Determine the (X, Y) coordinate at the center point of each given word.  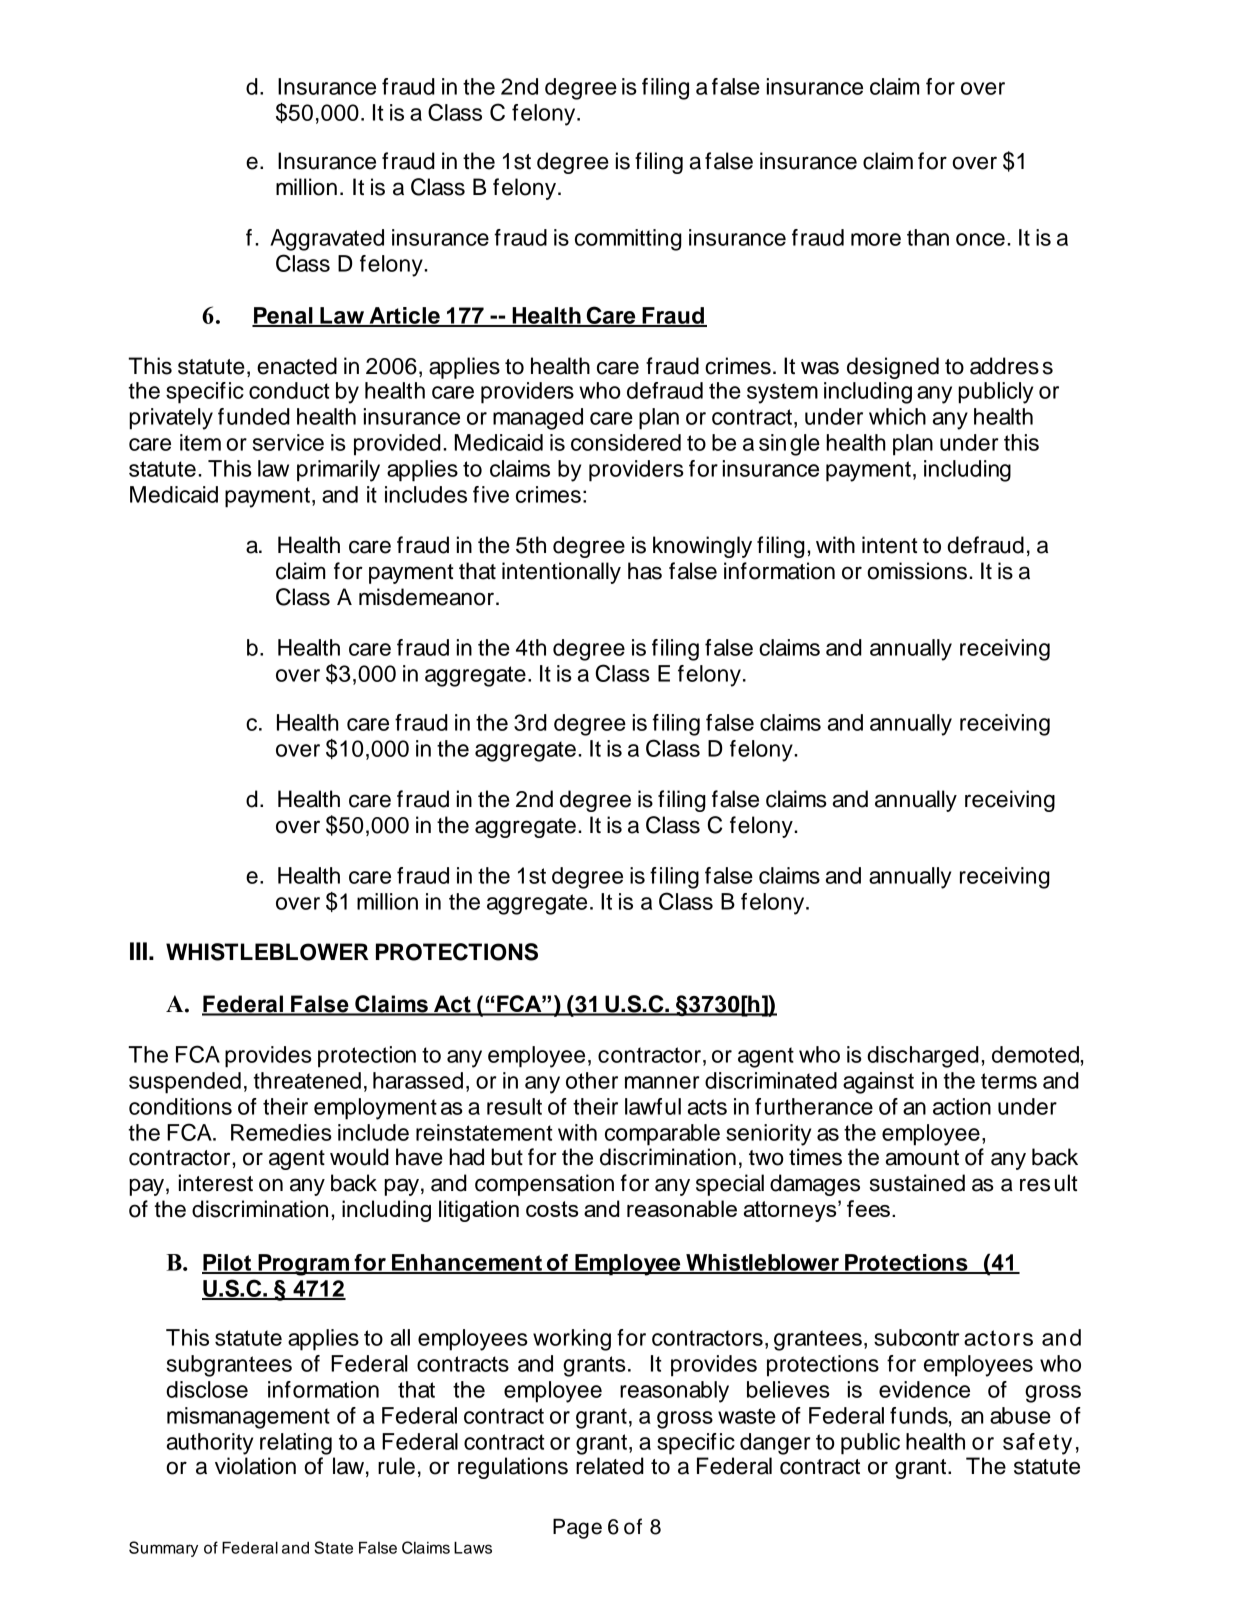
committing (628, 240)
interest (216, 1183)
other (592, 1080)
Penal (283, 316)
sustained (917, 1183)
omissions (918, 571)
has (645, 571)
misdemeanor (426, 597)
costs (552, 1209)
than (928, 237)
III (138, 951)
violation (255, 1466)
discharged (923, 1057)
